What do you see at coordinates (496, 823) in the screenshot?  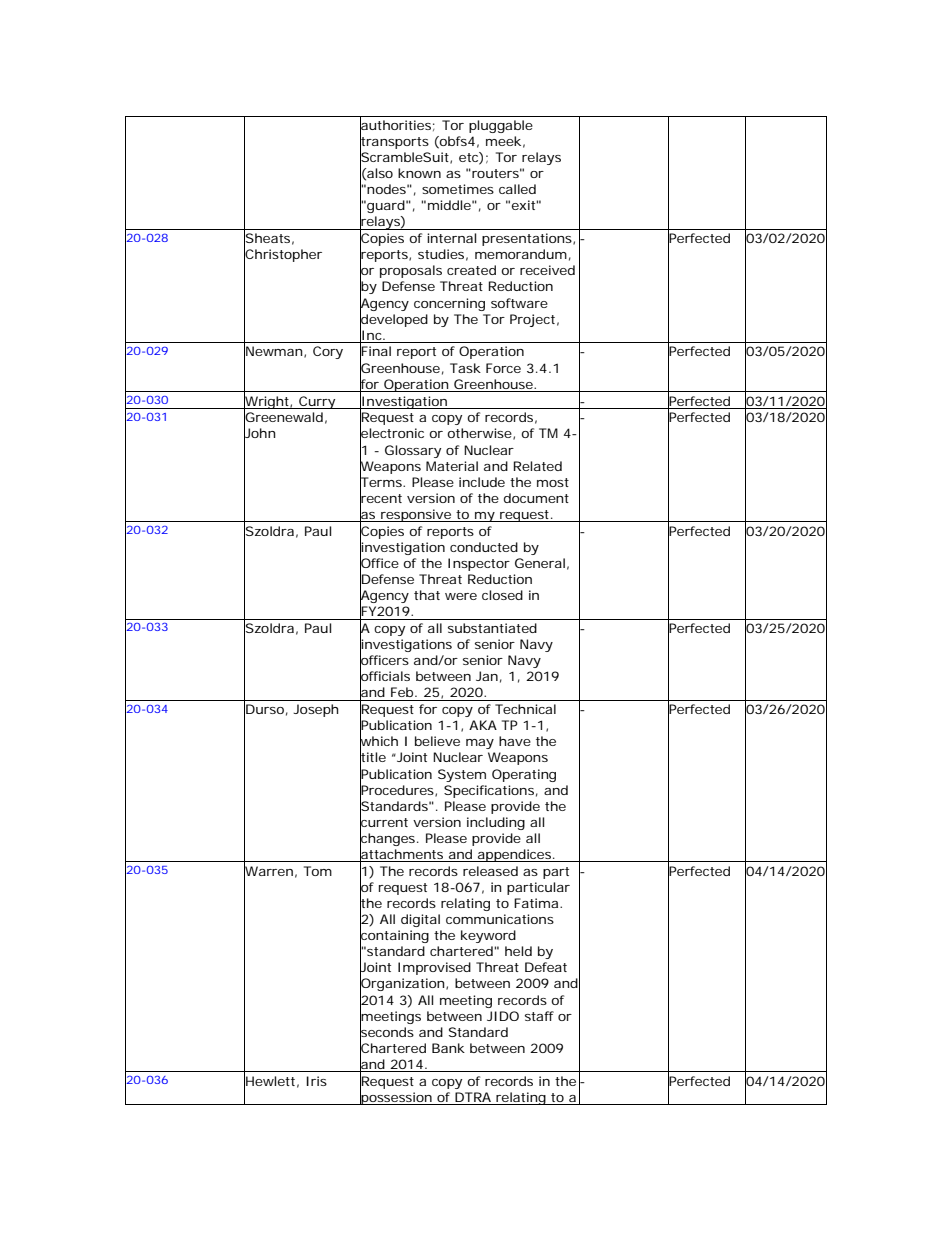 I see `including` at bounding box center [496, 823].
